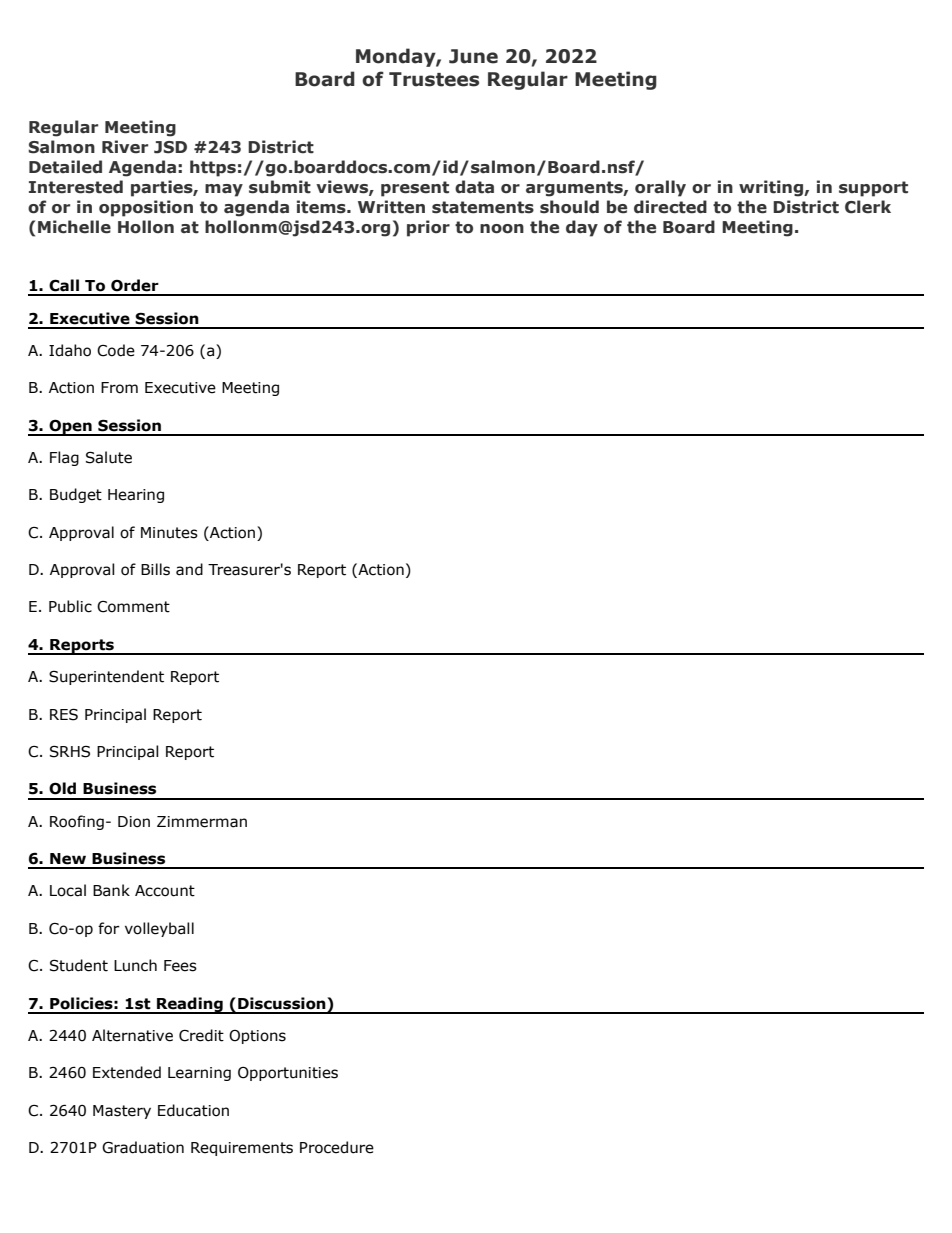 The image size is (952, 1233). I want to click on Clerk, so click(868, 207).
